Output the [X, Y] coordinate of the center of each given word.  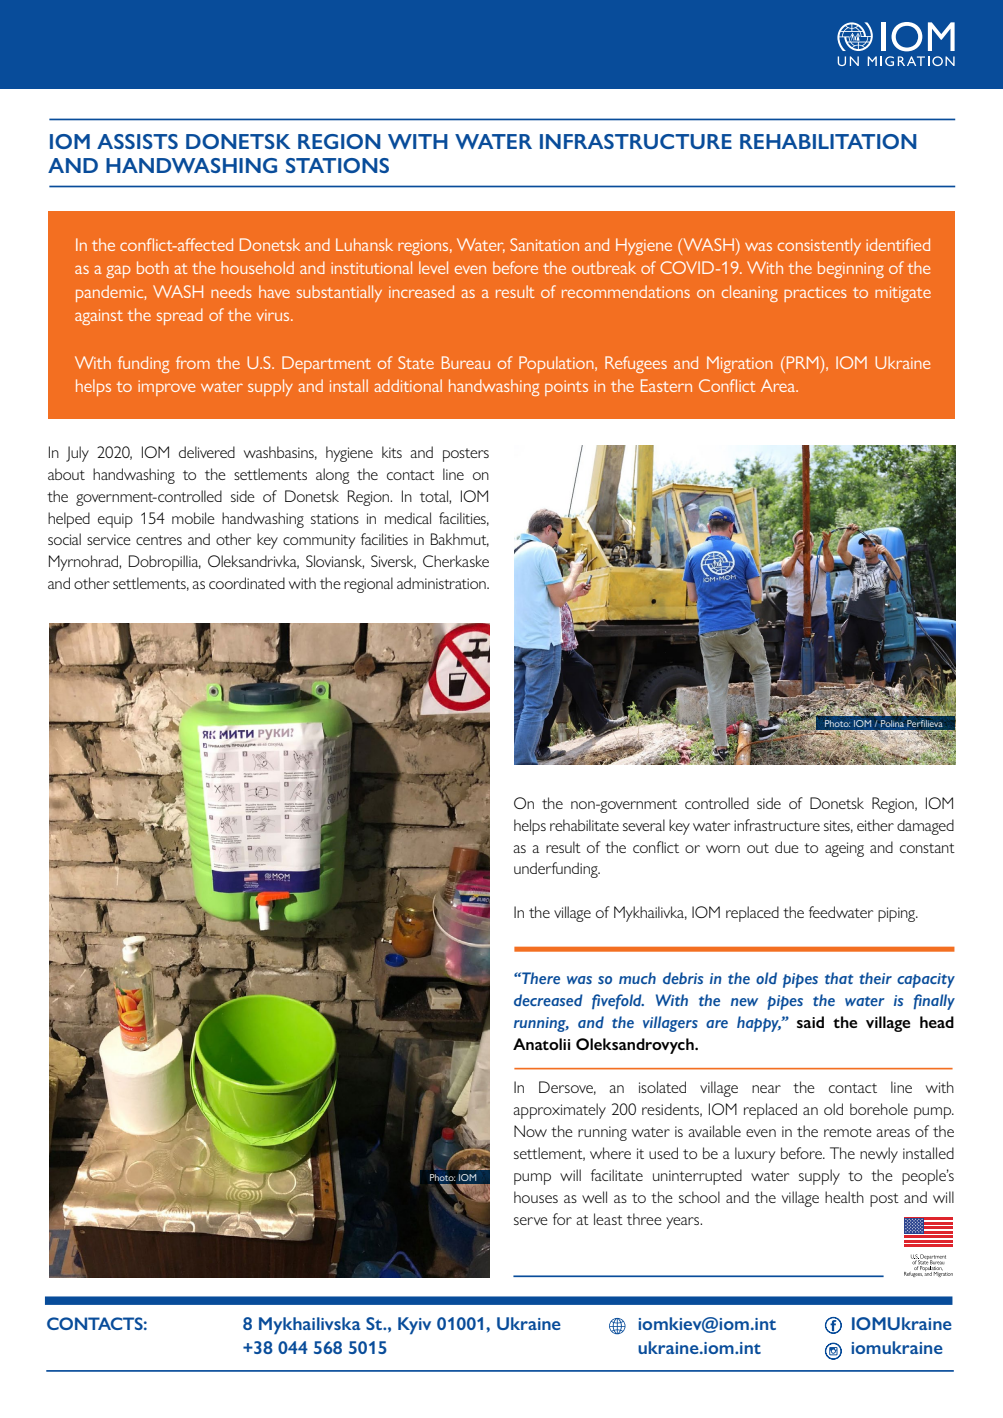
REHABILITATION [828, 141]
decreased [548, 1000]
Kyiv [414, 1326]
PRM [802, 362]
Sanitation [544, 244]
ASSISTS [137, 141]
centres [159, 540]
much [637, 978]
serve [531, 1221]
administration [442, 583]
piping [898, 914]
